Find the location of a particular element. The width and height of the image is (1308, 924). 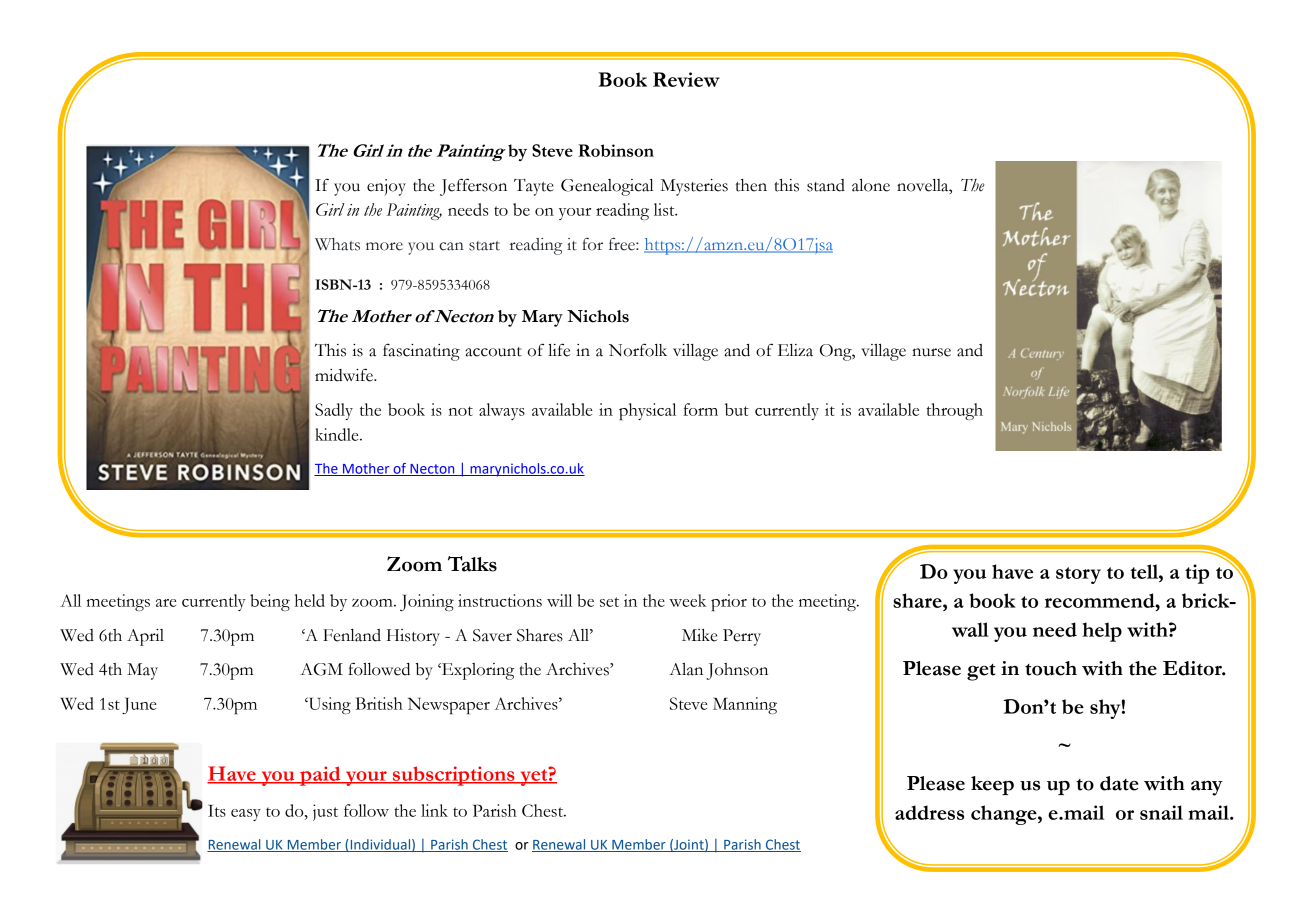

easy is located at coordinates (246, 815).
